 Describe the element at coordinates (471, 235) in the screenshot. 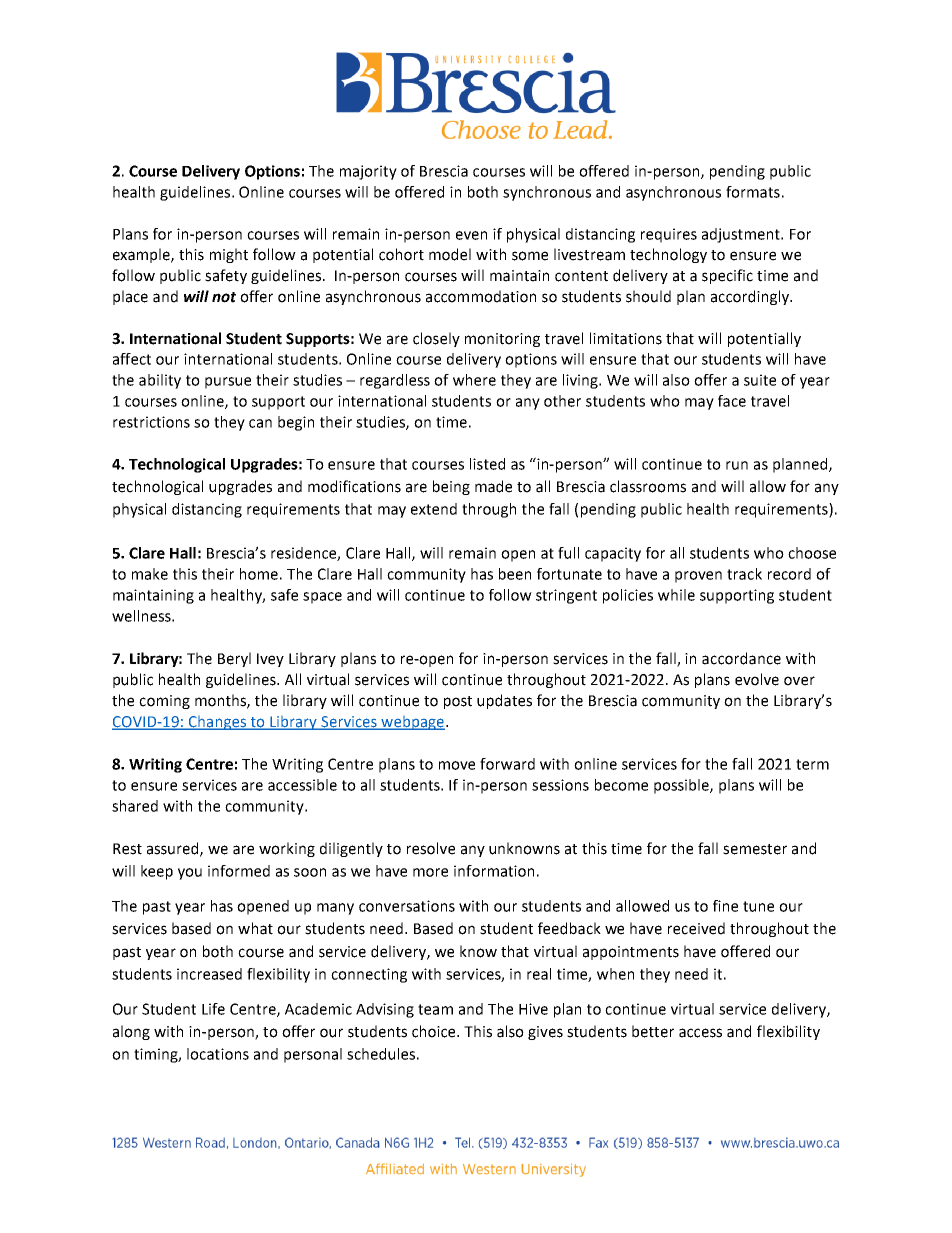

I see `even` at that location.
